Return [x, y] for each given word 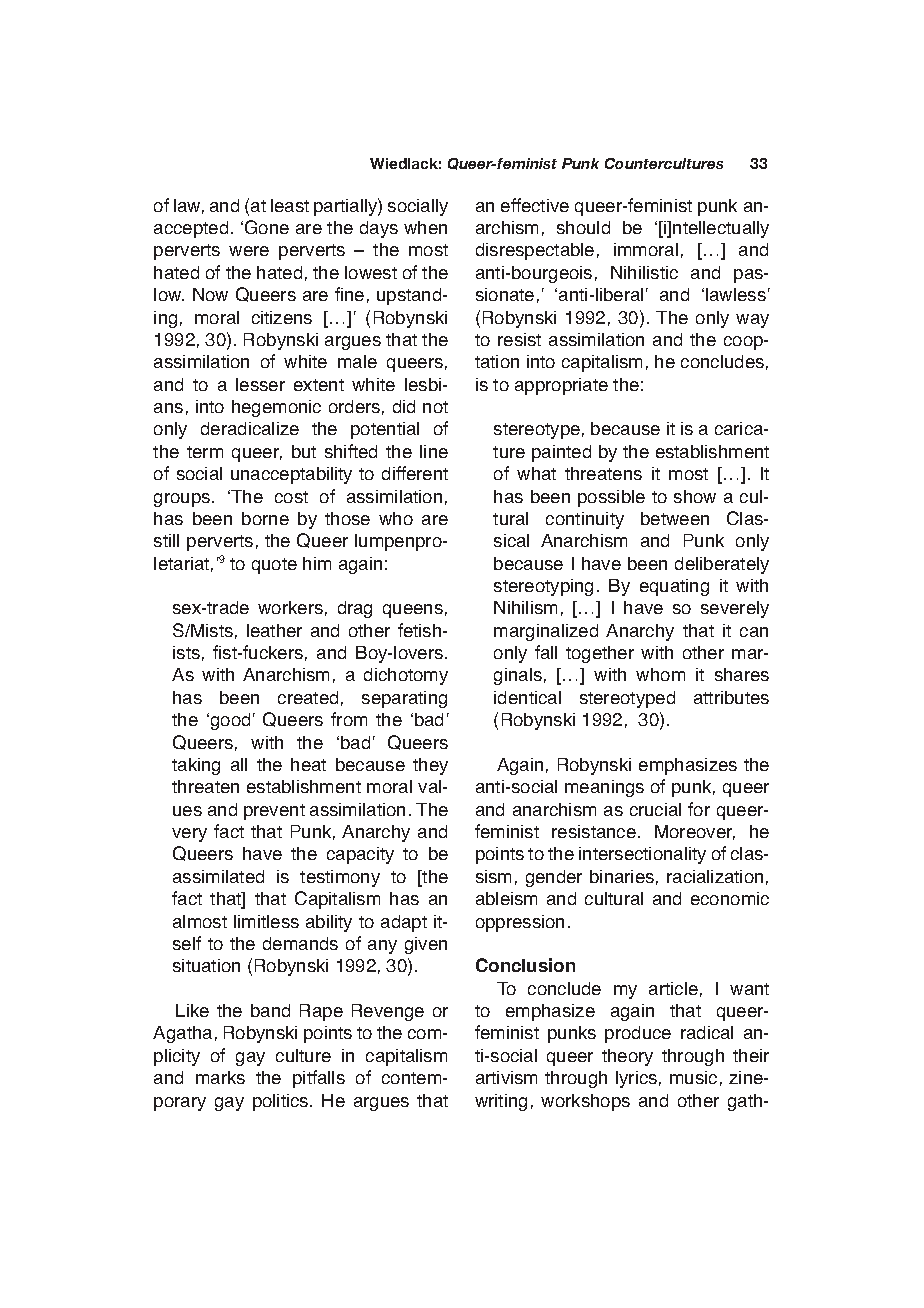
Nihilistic [644, 272]
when [425, 227]
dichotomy [406, 676]
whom [660, 674]
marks [220, 1077]
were [249, 251]
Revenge [388, 1012]
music [693, 1077]
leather [274, 630]
